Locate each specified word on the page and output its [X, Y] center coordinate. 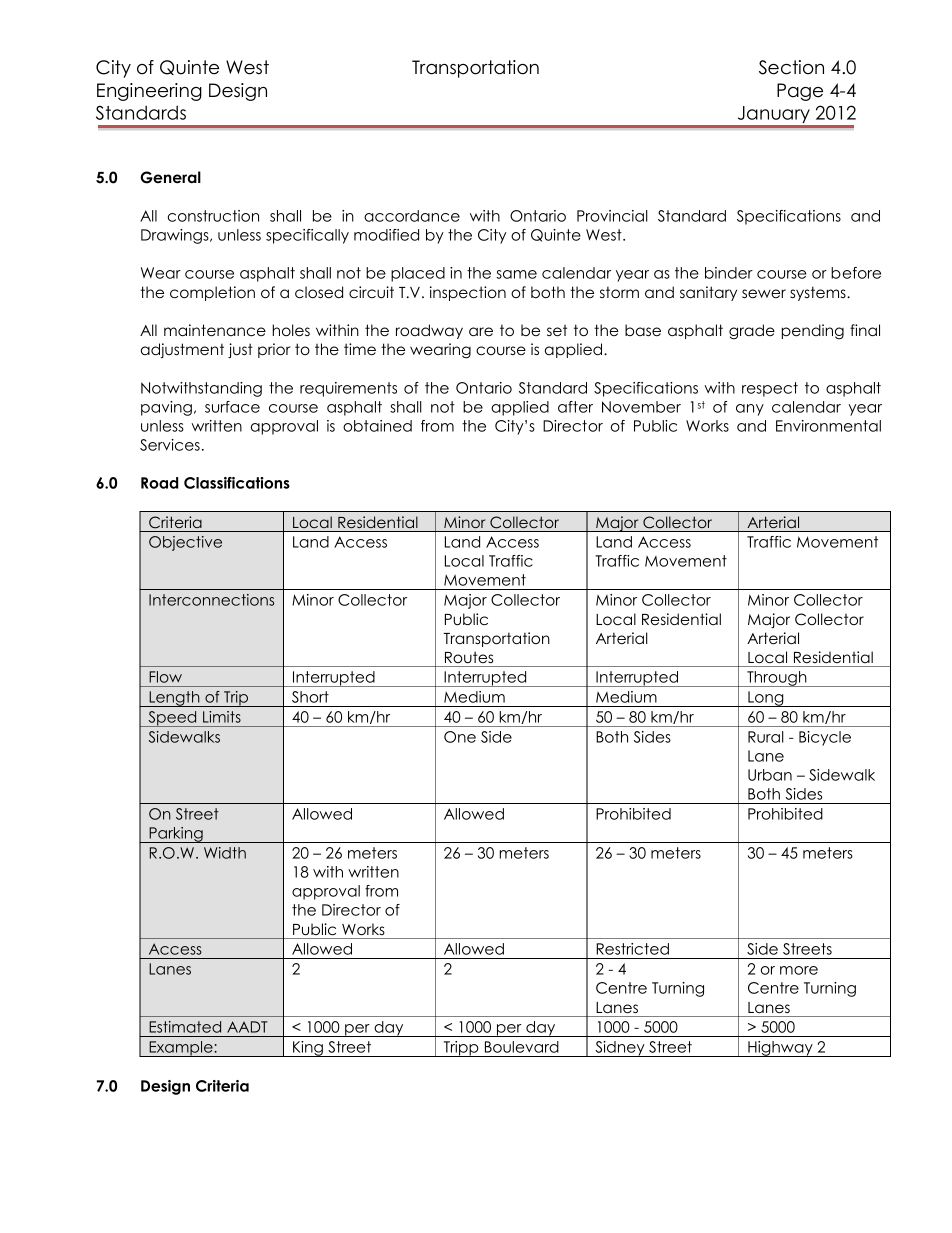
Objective [185, 543]
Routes [469, 657]
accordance [412, 216]
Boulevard [522, 1047]
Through [777, 679]
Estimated [185, 1027]
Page [800, 92]
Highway [780, 1049]
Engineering [149, 92]
